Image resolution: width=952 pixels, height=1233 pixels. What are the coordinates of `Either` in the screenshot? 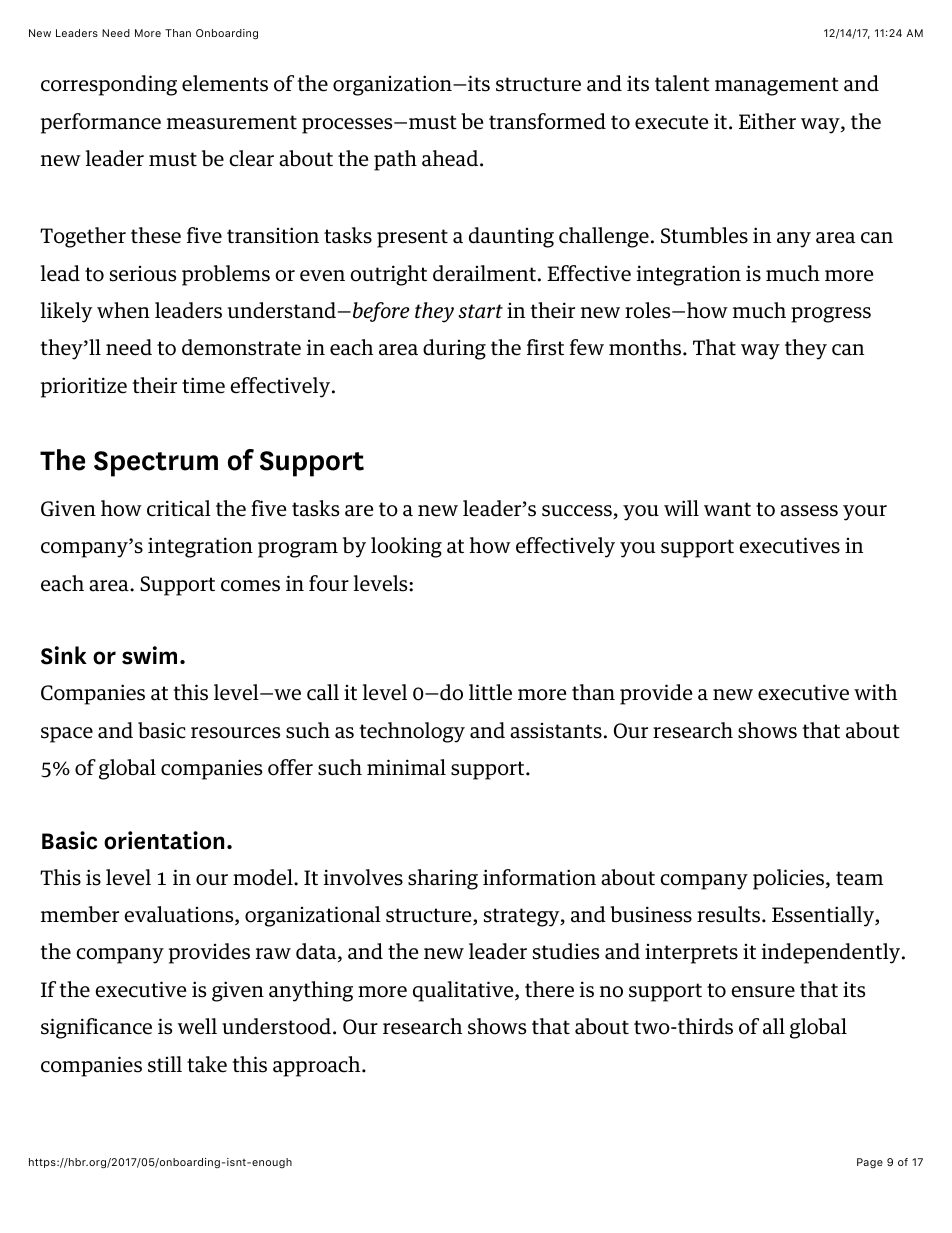 It's located at (767, 121).
